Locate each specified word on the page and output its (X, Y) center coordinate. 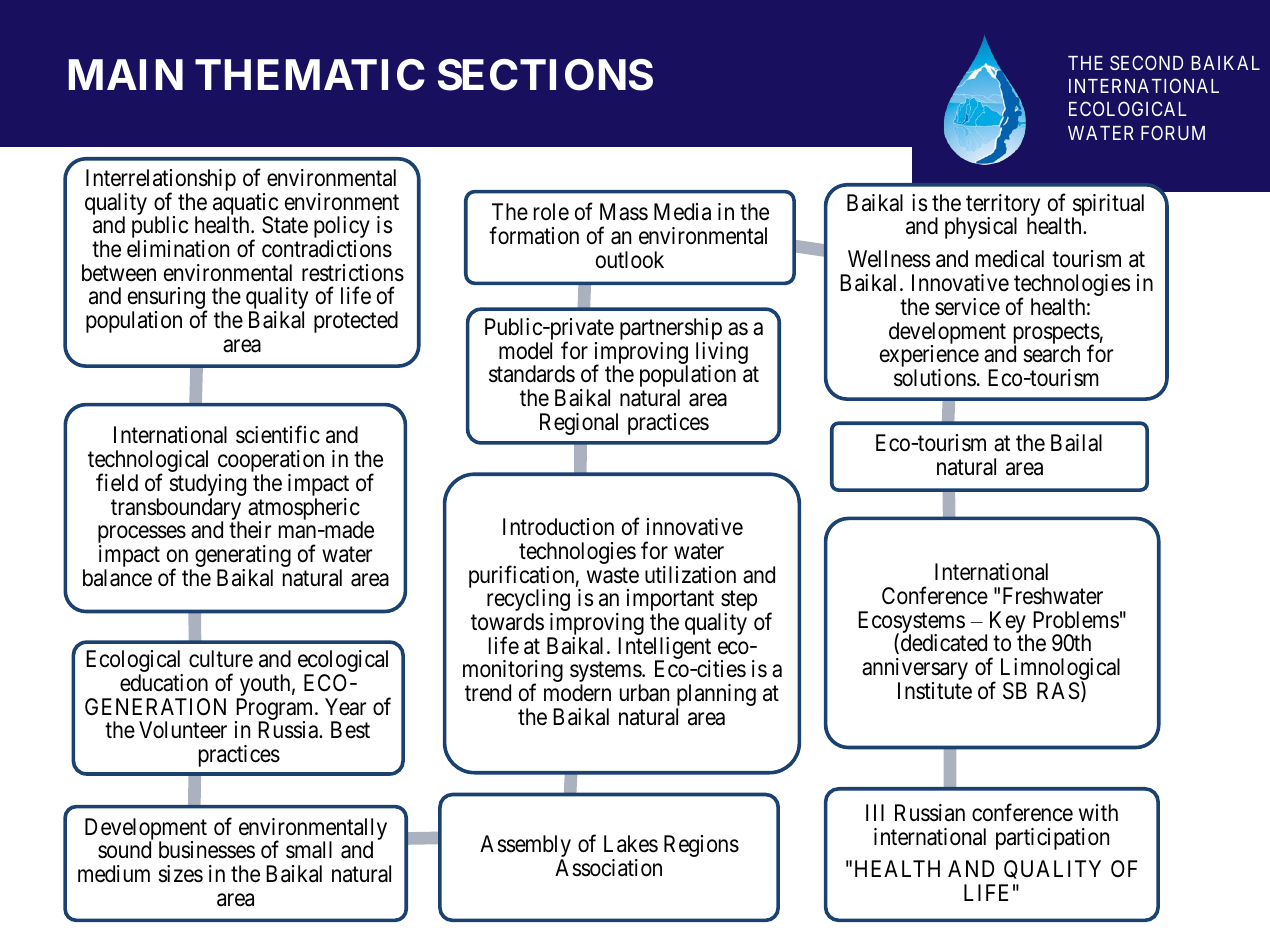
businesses (207, 850)
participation (1052, 839)
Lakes (631, 844)
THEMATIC (310, 75)
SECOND (1146, 62)
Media (682, 212)
